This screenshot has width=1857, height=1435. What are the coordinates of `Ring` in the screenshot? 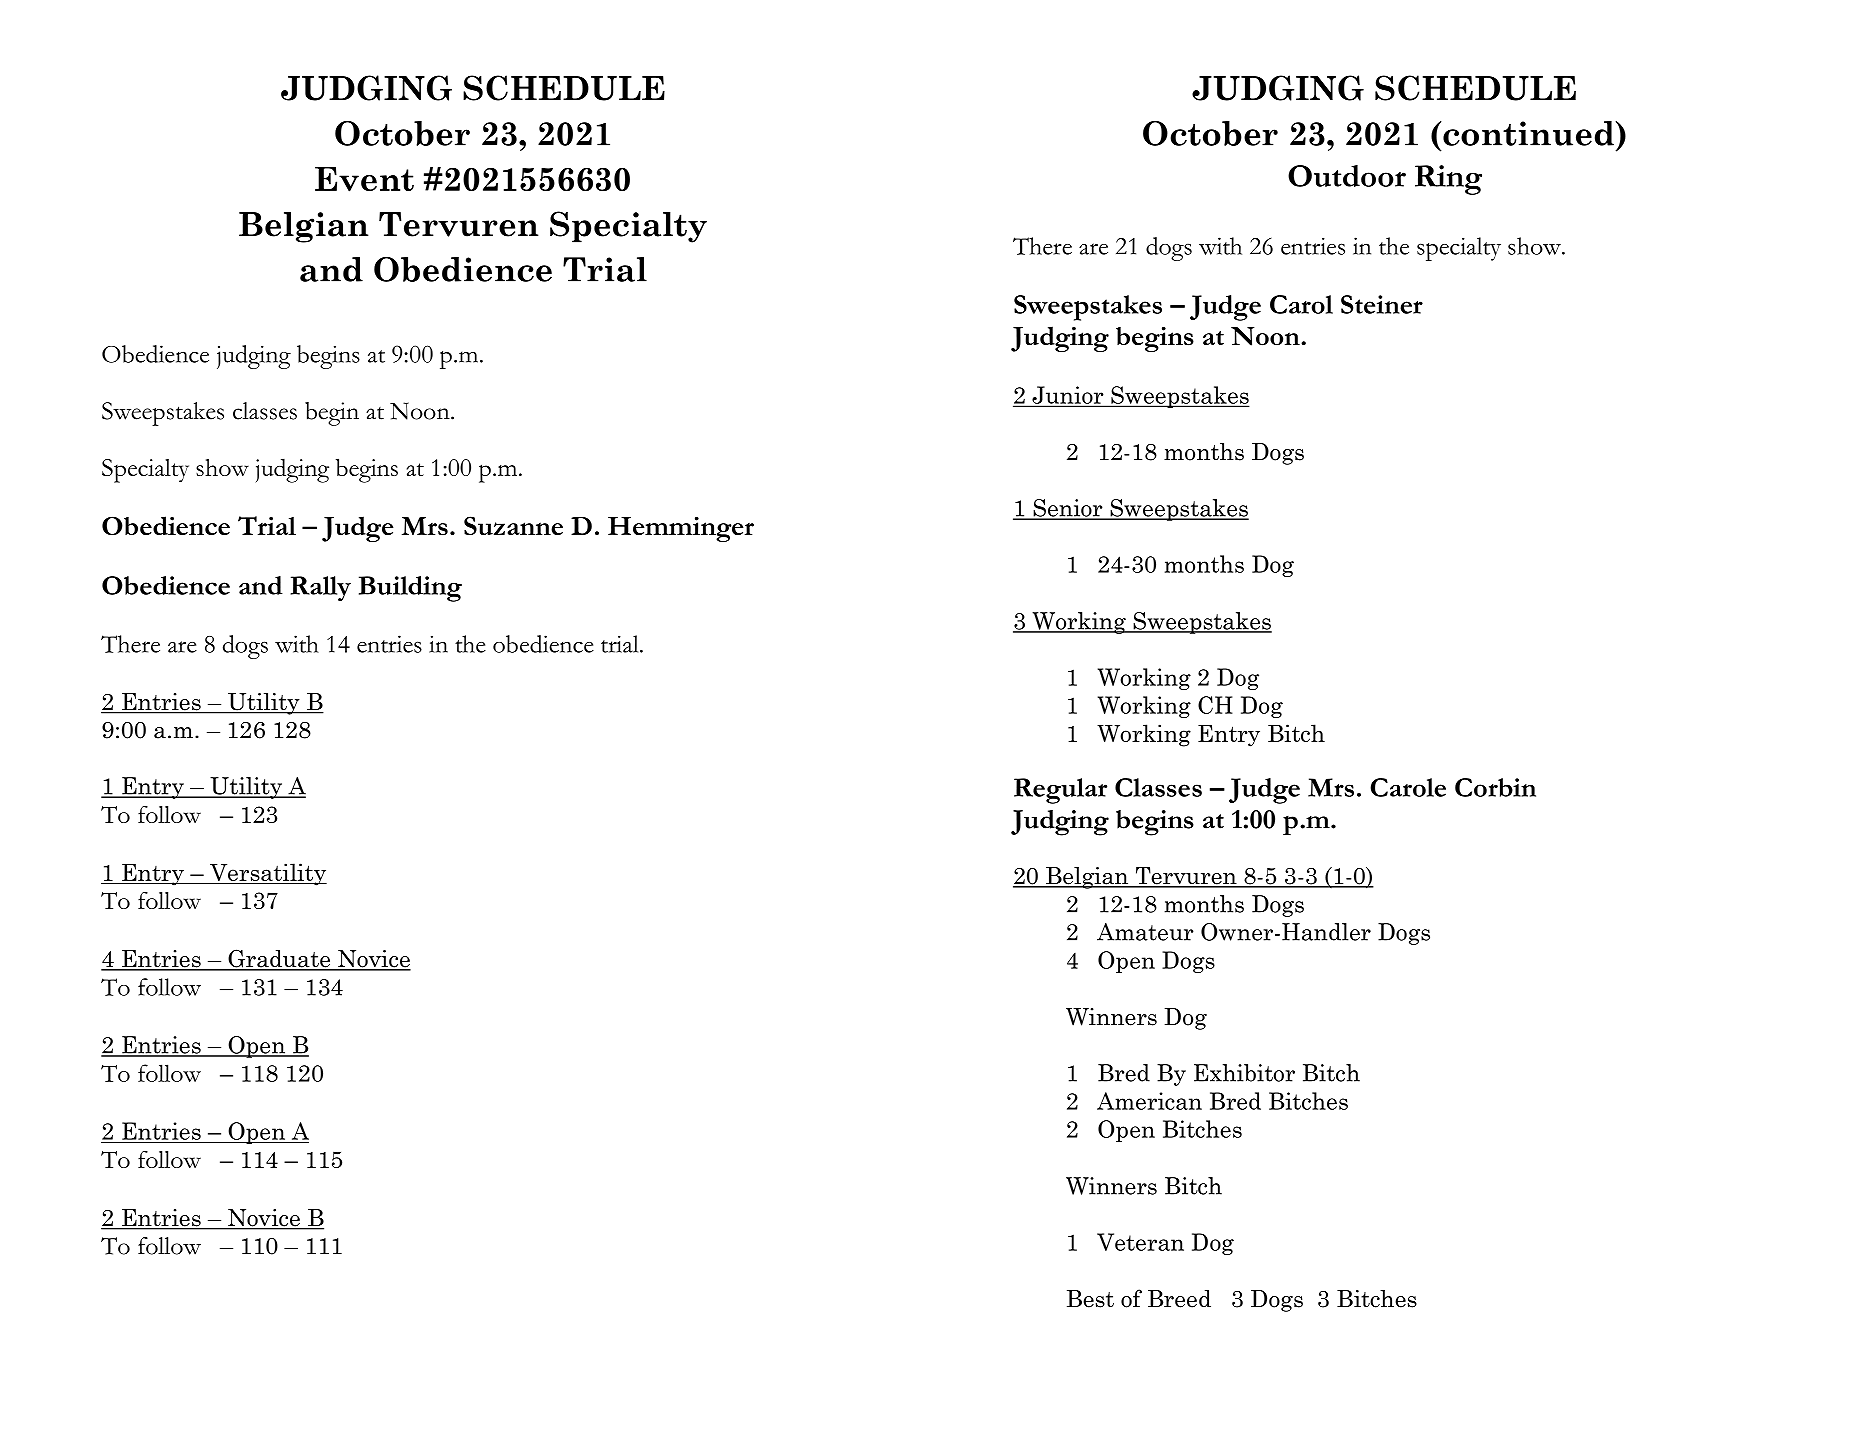 It's located at (1448, 180).
